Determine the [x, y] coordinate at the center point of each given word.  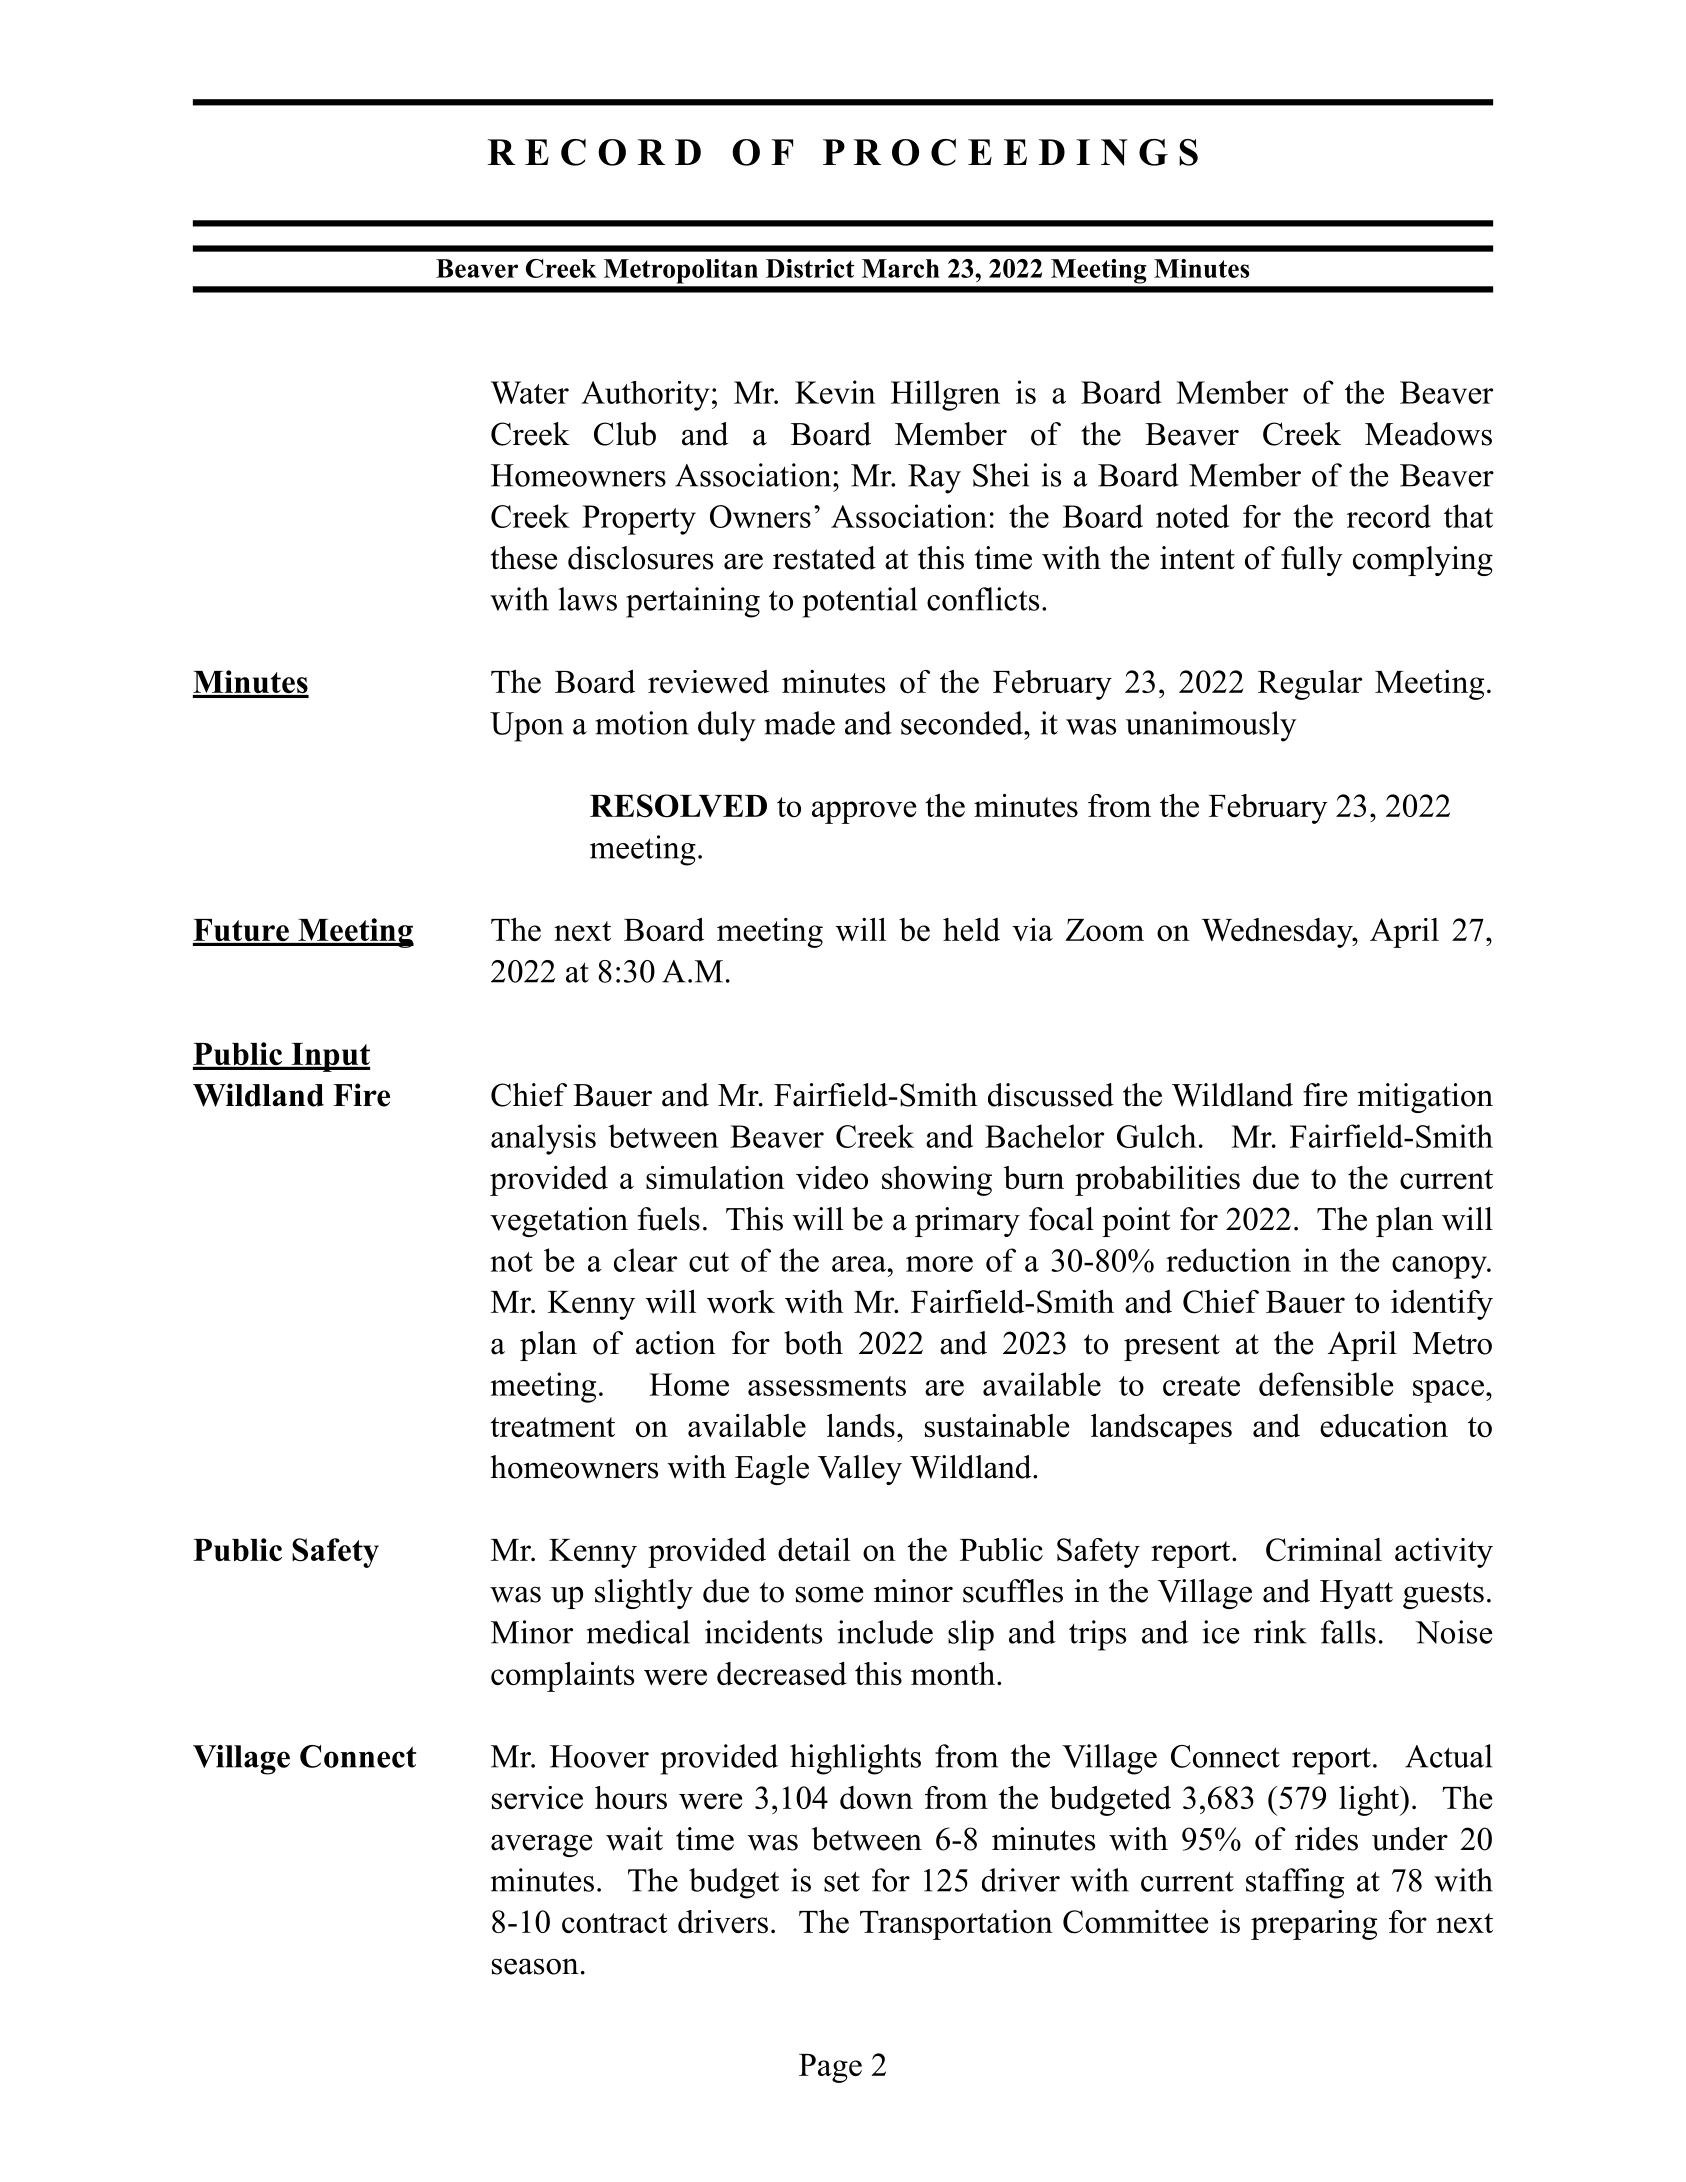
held [971, 929]
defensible [1326, 1384]
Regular [1310, 685]
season [535, 1966]
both [813, 1343]
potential [859, 602]
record [1389, 516]
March [901, 268]
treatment [552, 1427]
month [954, 1673]
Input [329, 1057]
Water [530, 392]
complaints [562, 1677]
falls [1348, 1632]
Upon [527, 727]
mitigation [1425, 1098]
